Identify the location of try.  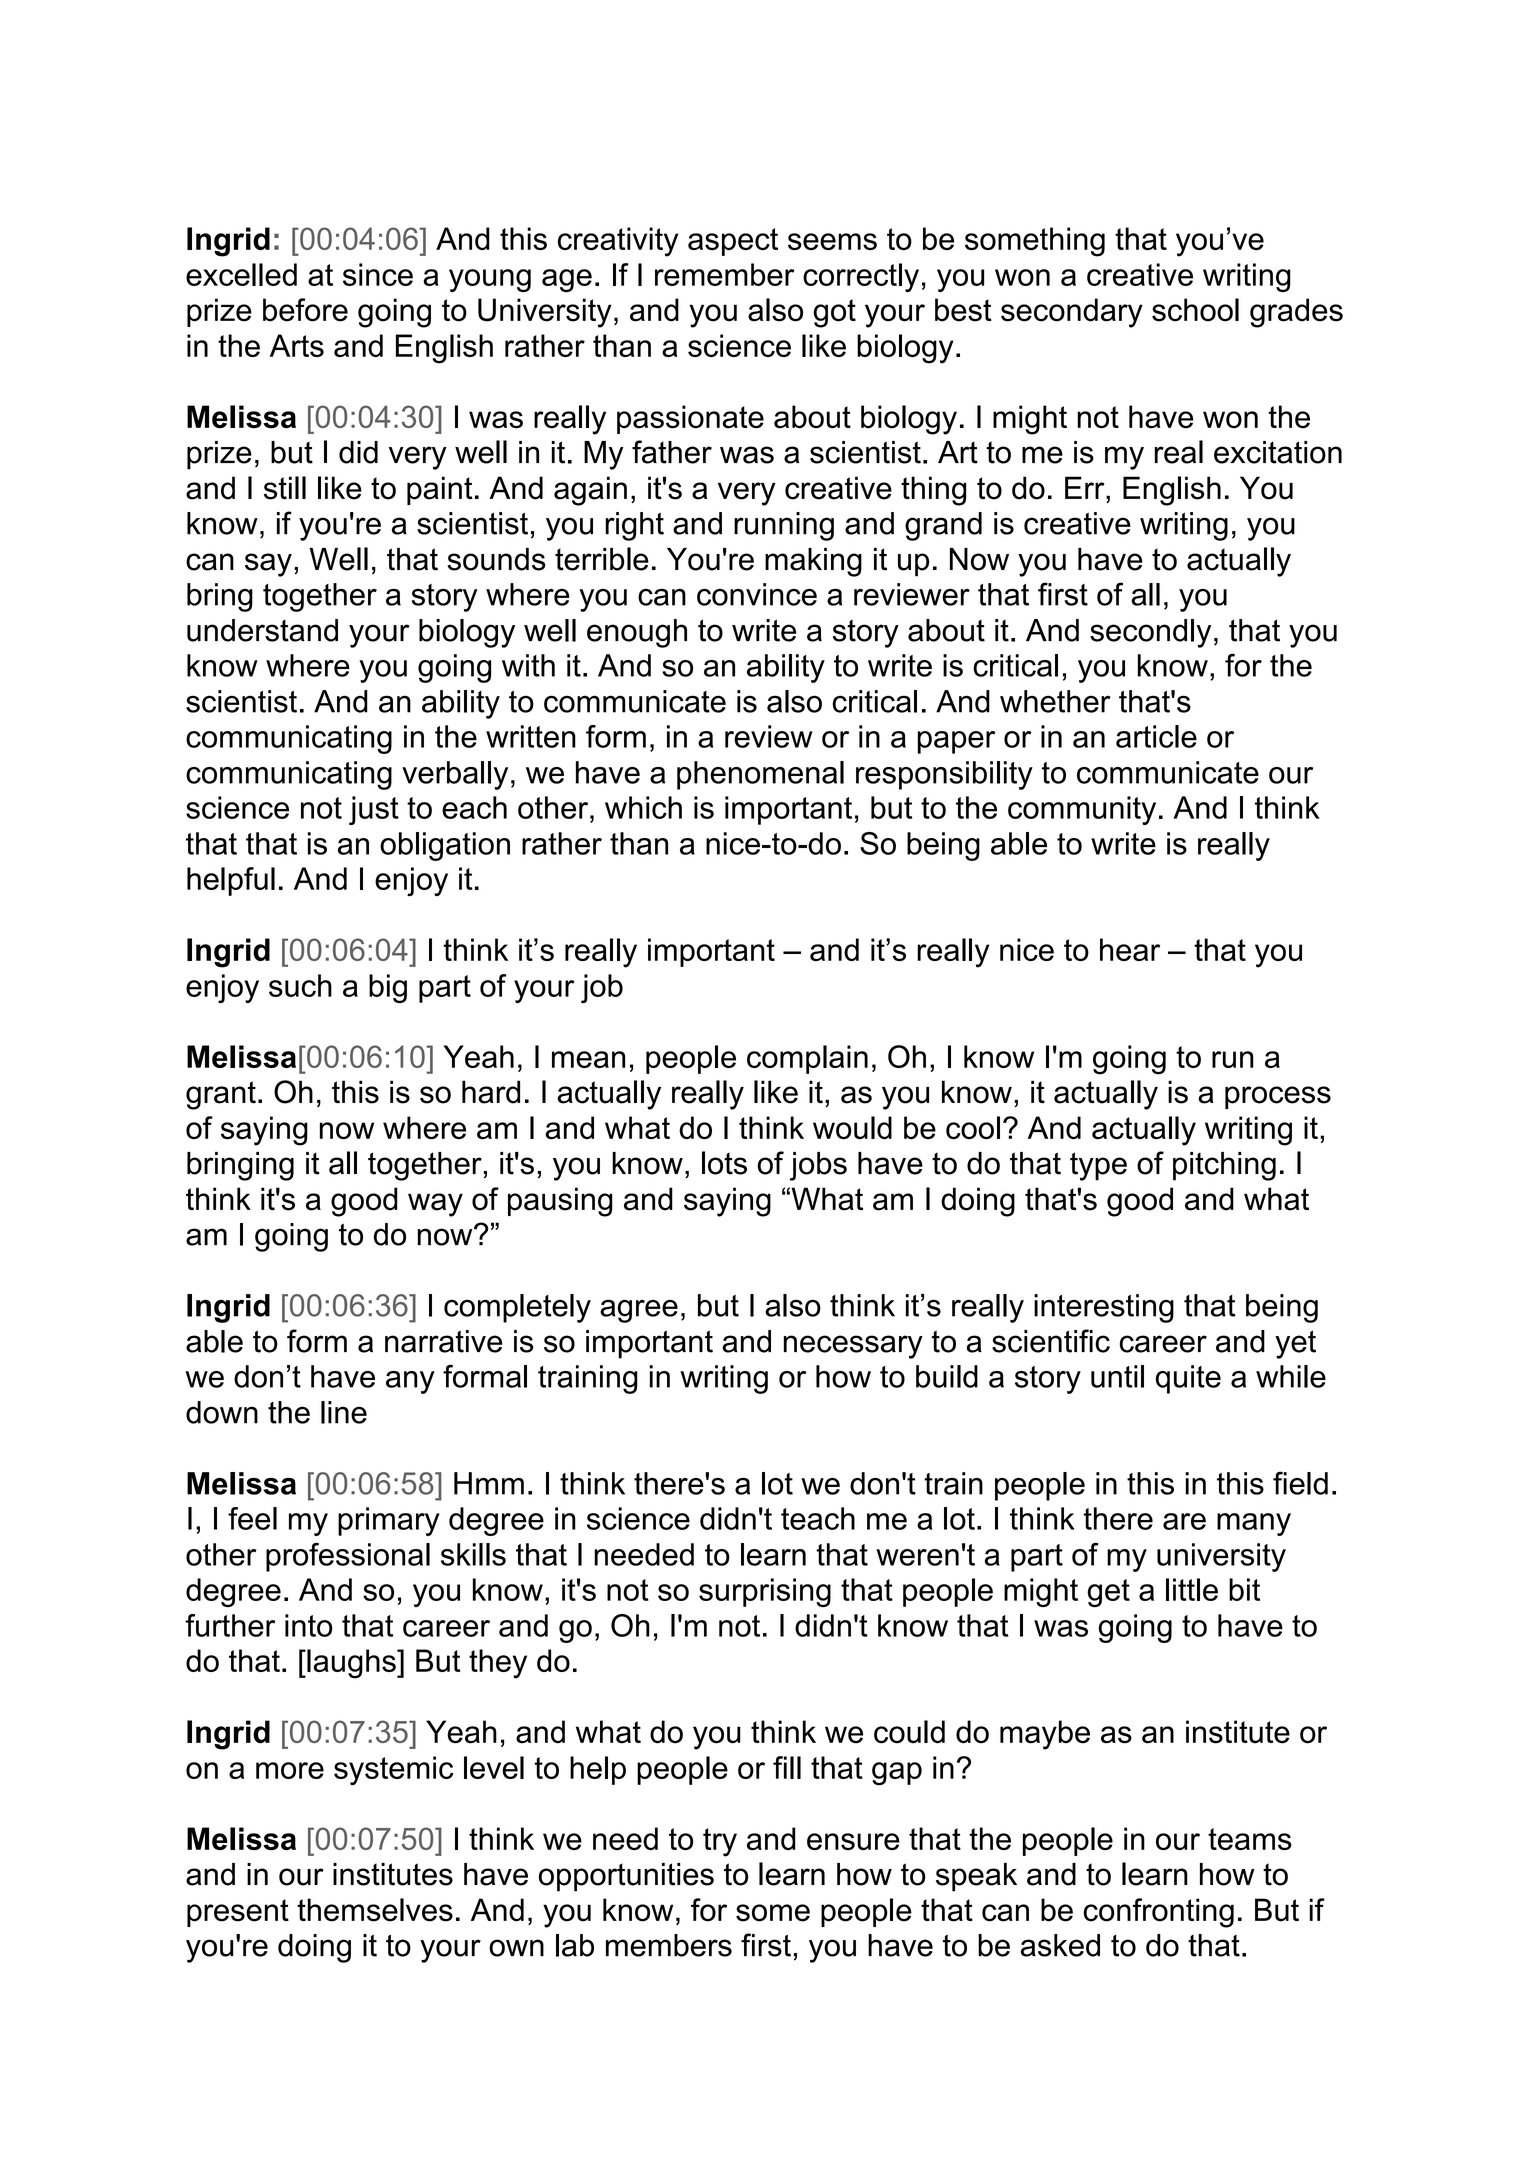
(720, 1842).
